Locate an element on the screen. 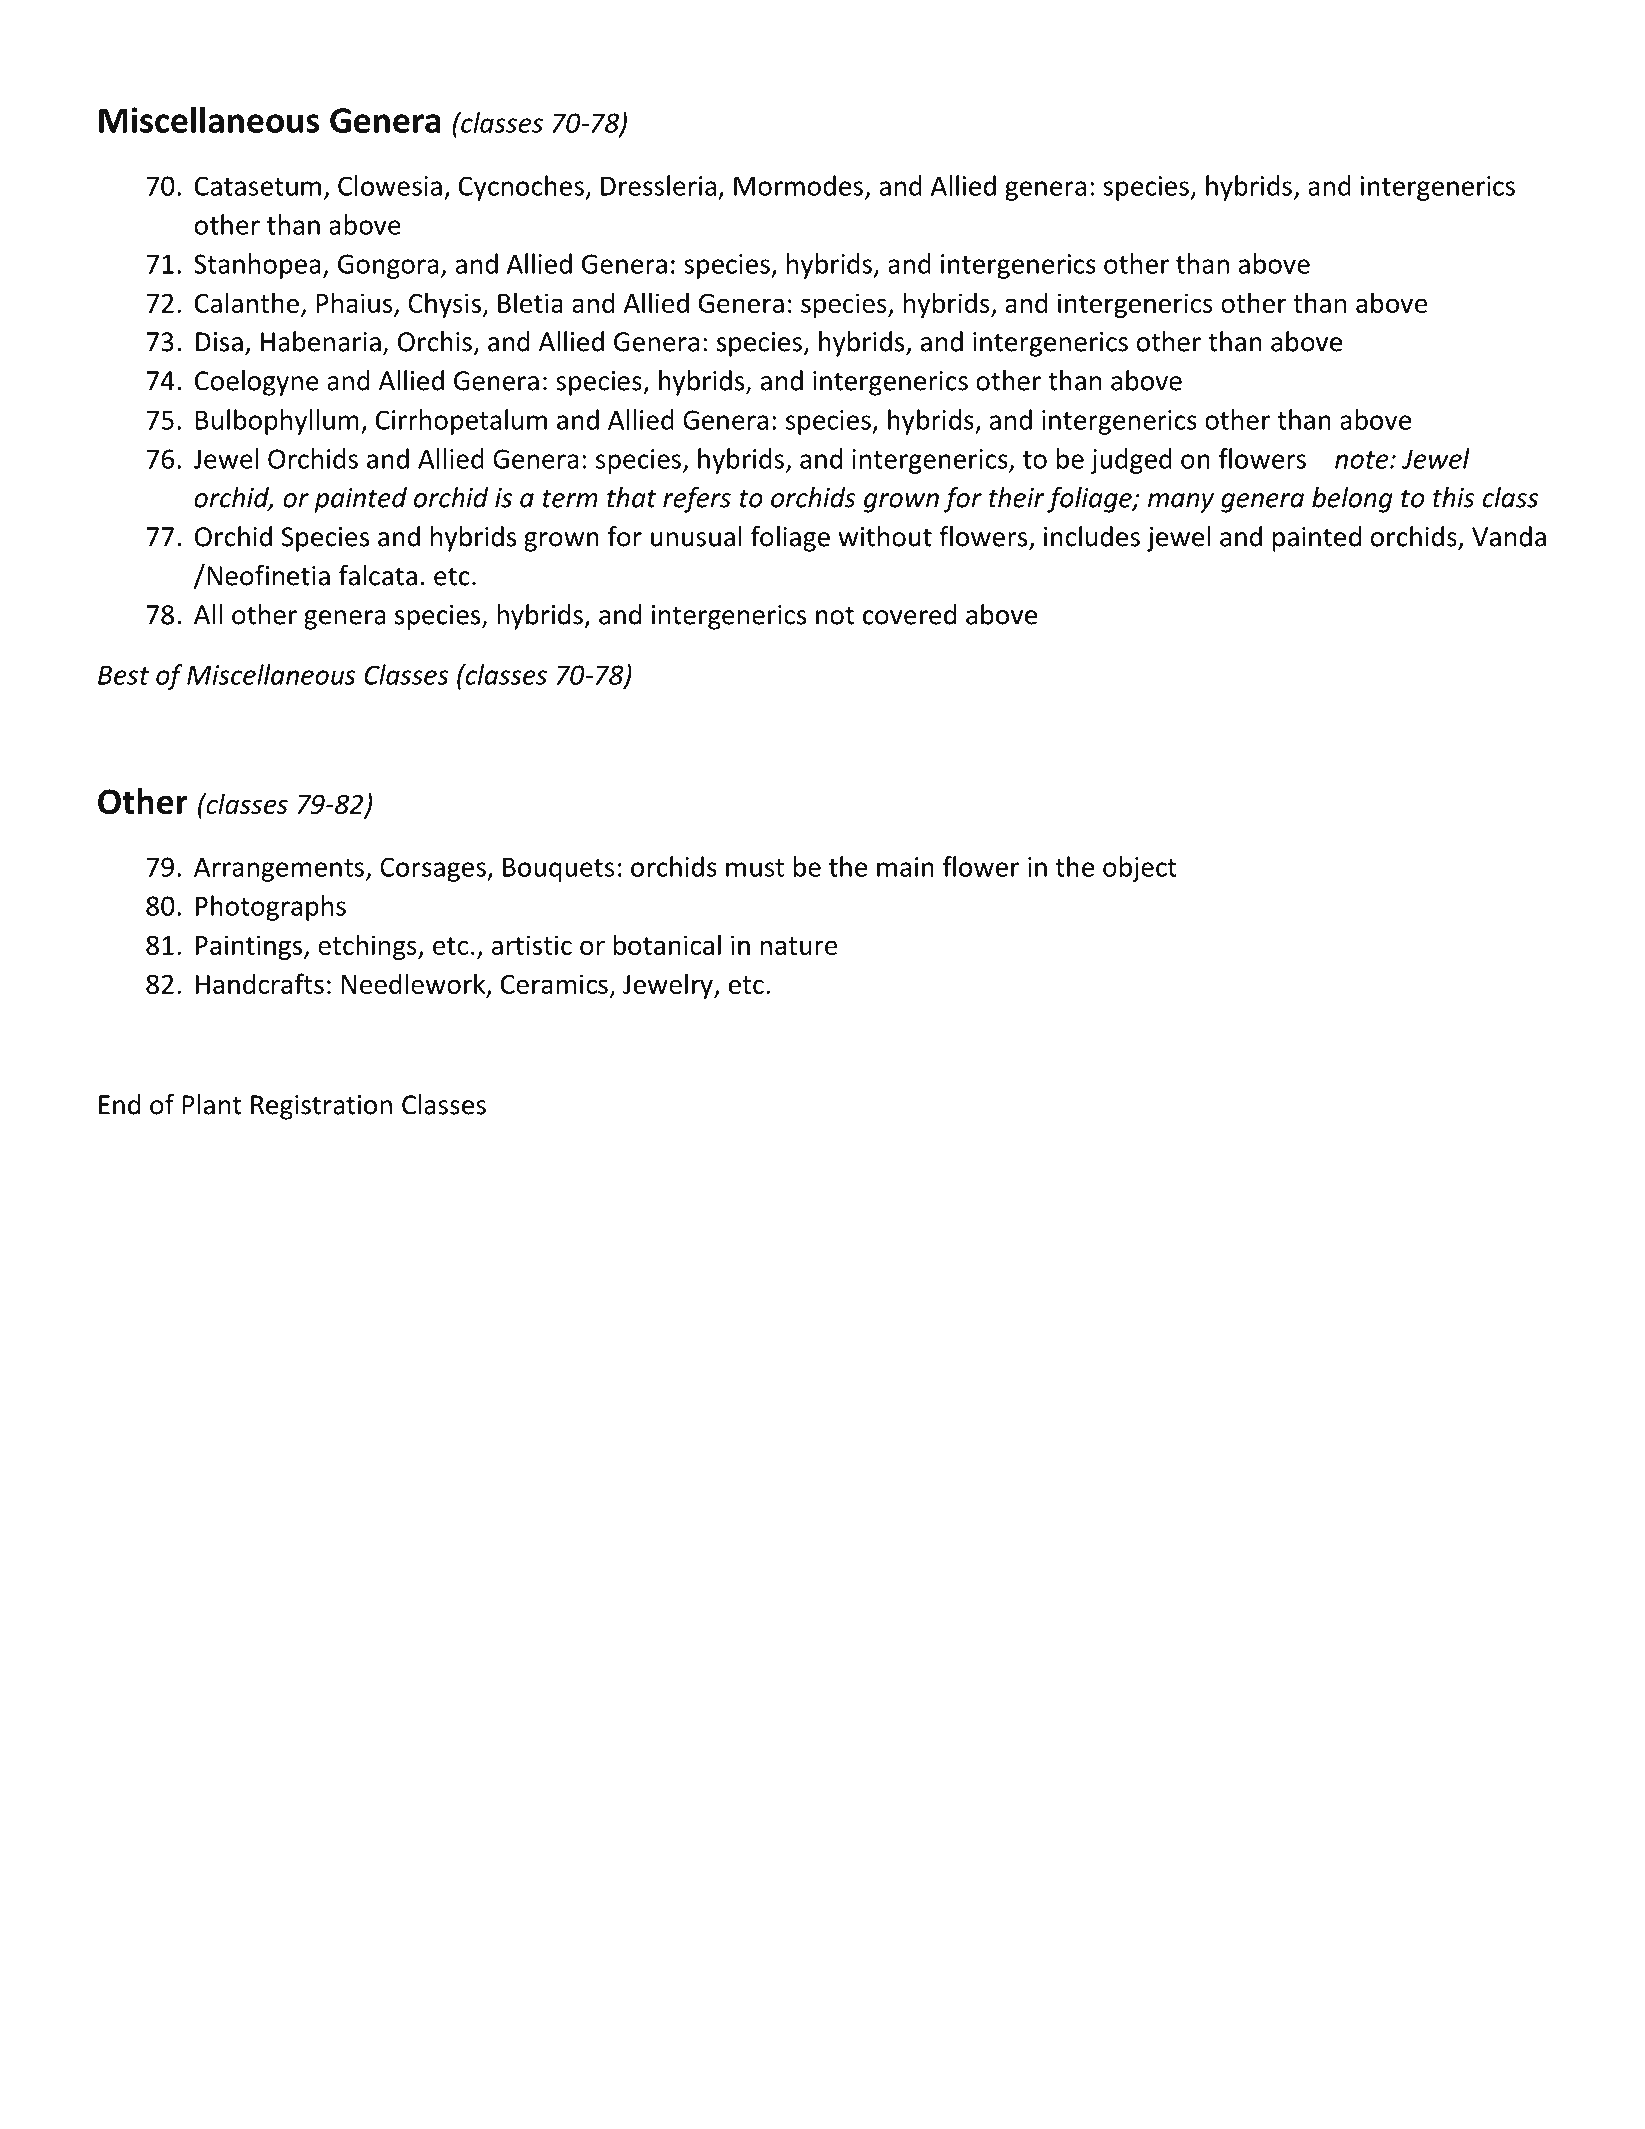 The height and width of the screenshot is (2129, 1645). Calanthe is located at coordinates (247, 302).
